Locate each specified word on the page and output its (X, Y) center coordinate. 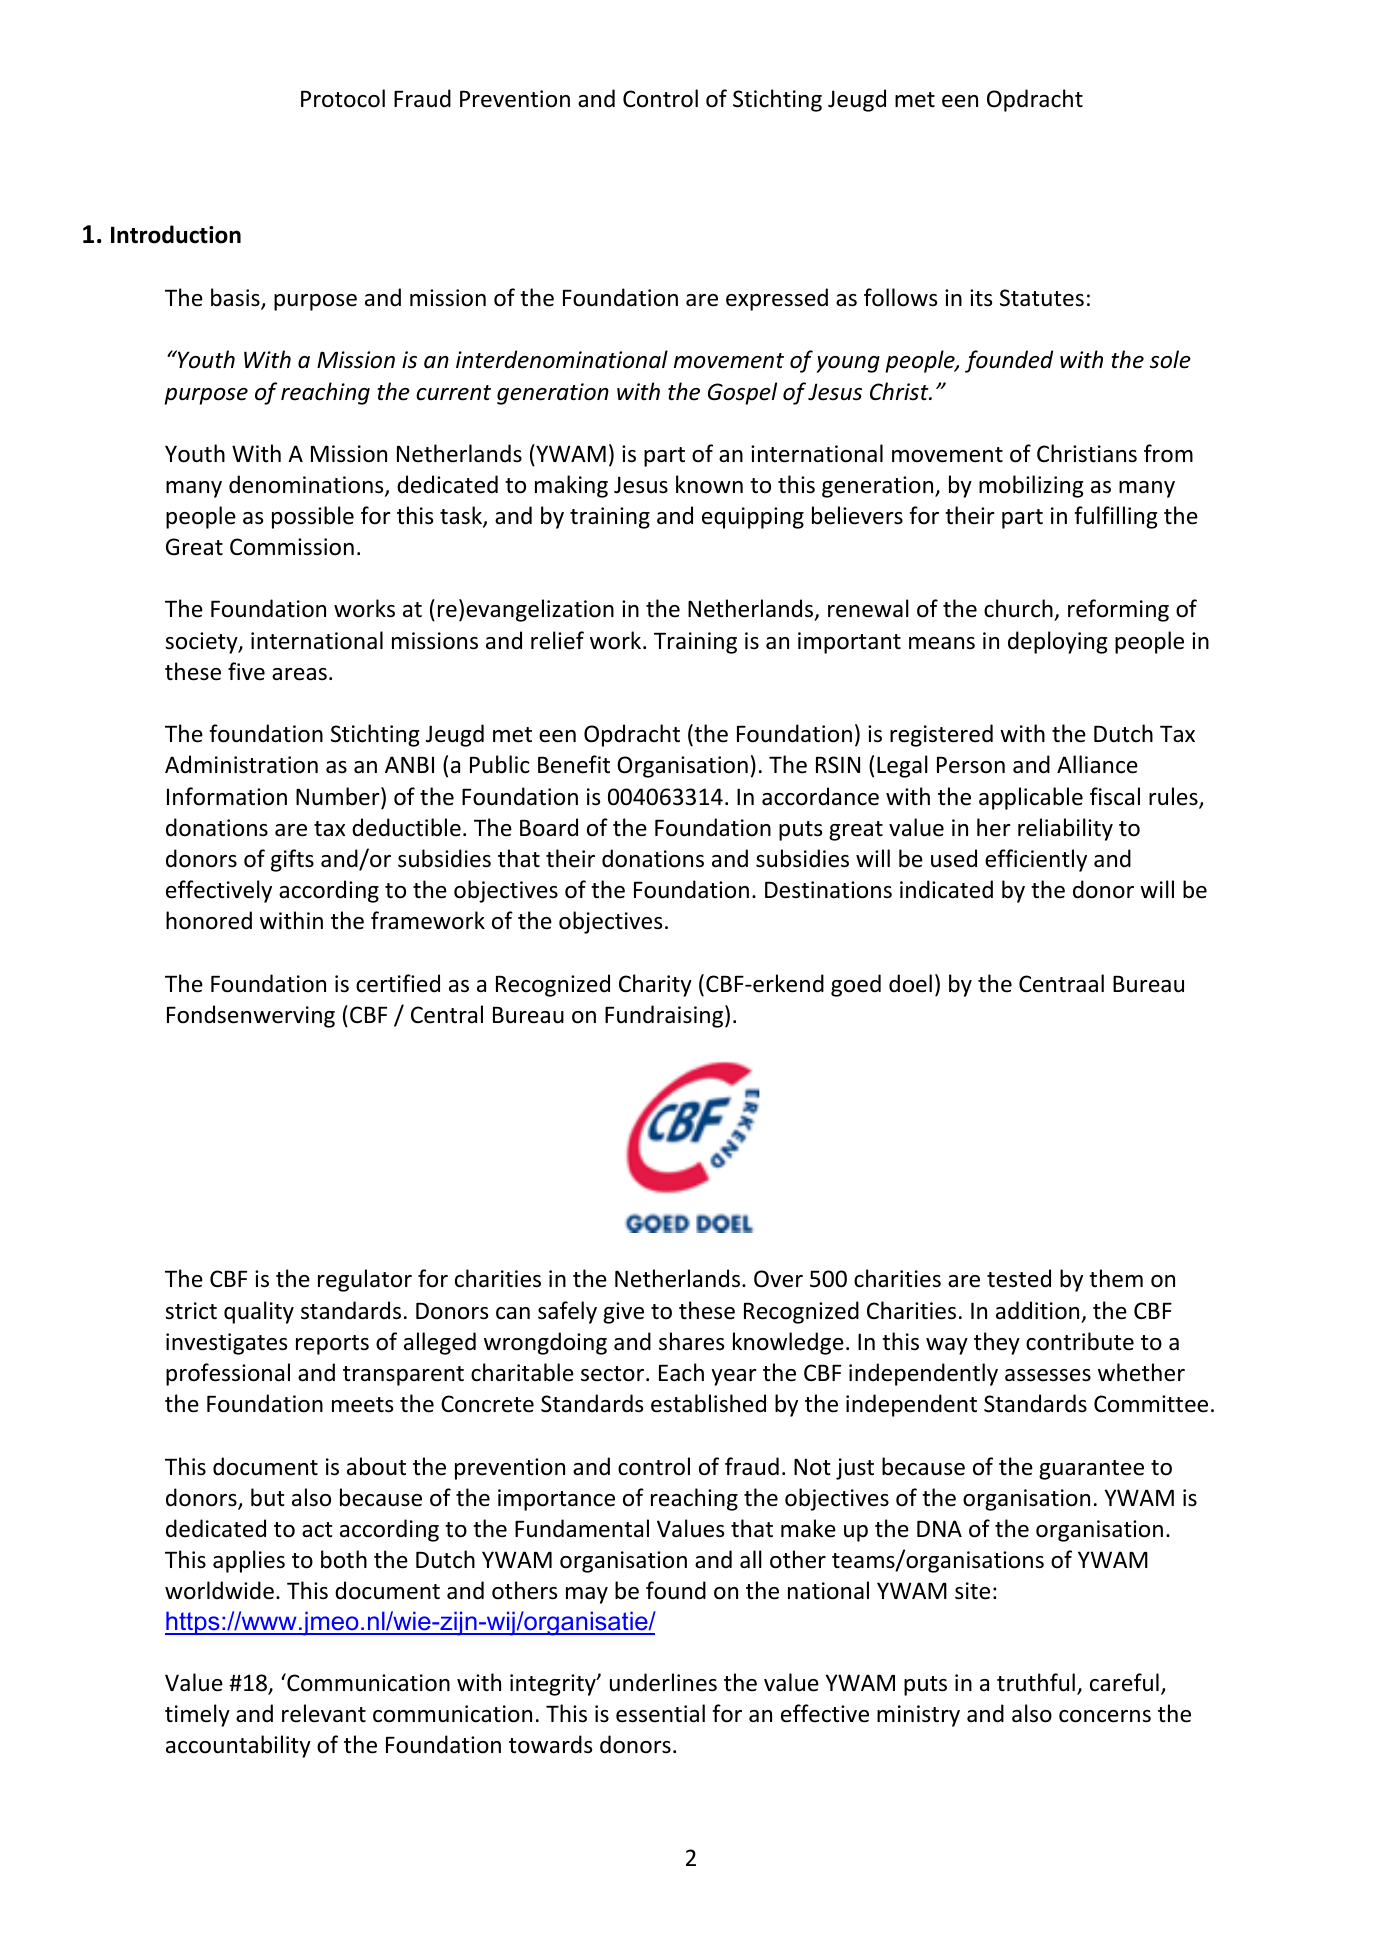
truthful (1036, 1682)
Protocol (343, 98)
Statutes (1042, 298)
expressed (777, 299)
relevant (324, 1713)
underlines (663, 1682)
